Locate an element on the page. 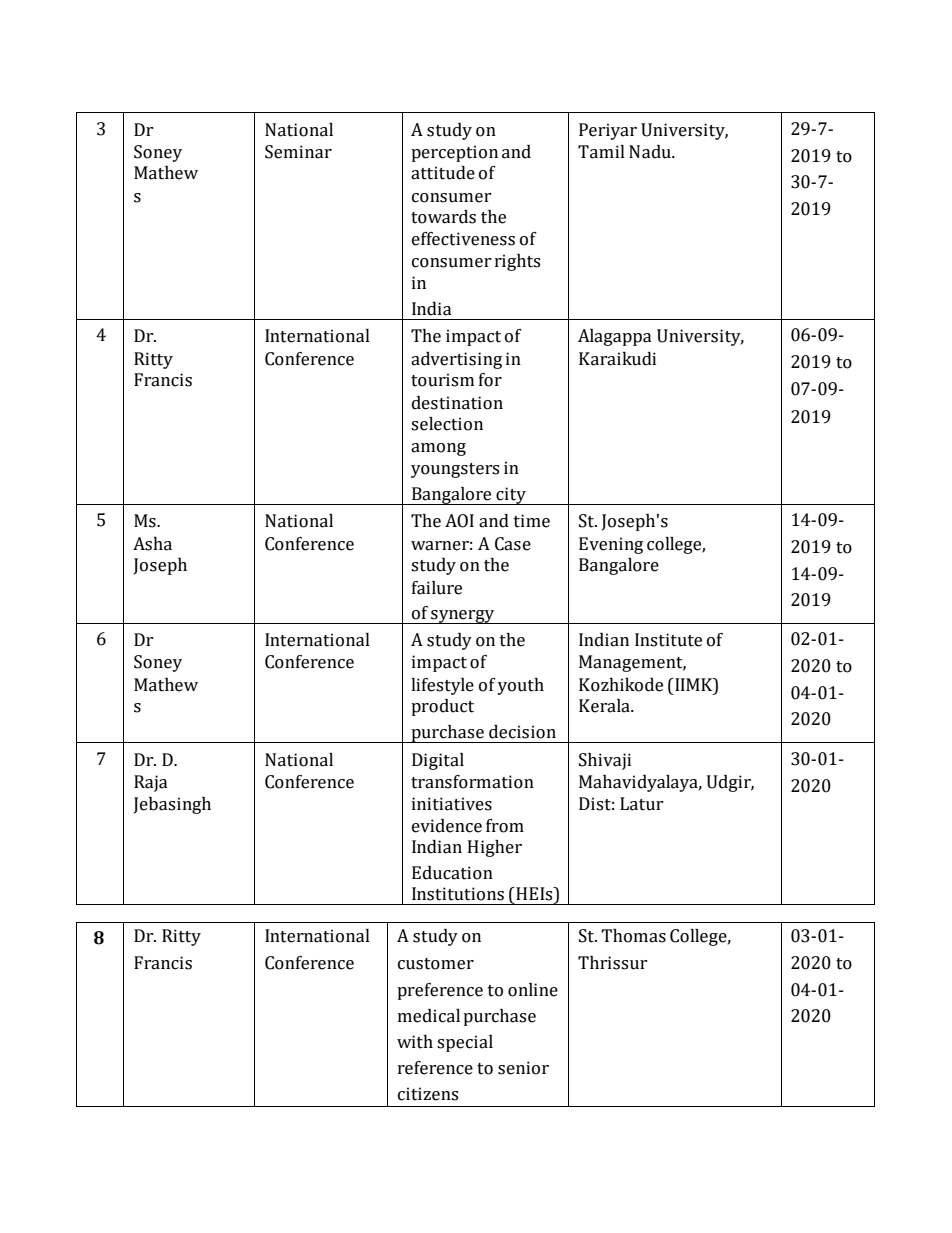  Shivaji is located at coordinates (605, 761).
